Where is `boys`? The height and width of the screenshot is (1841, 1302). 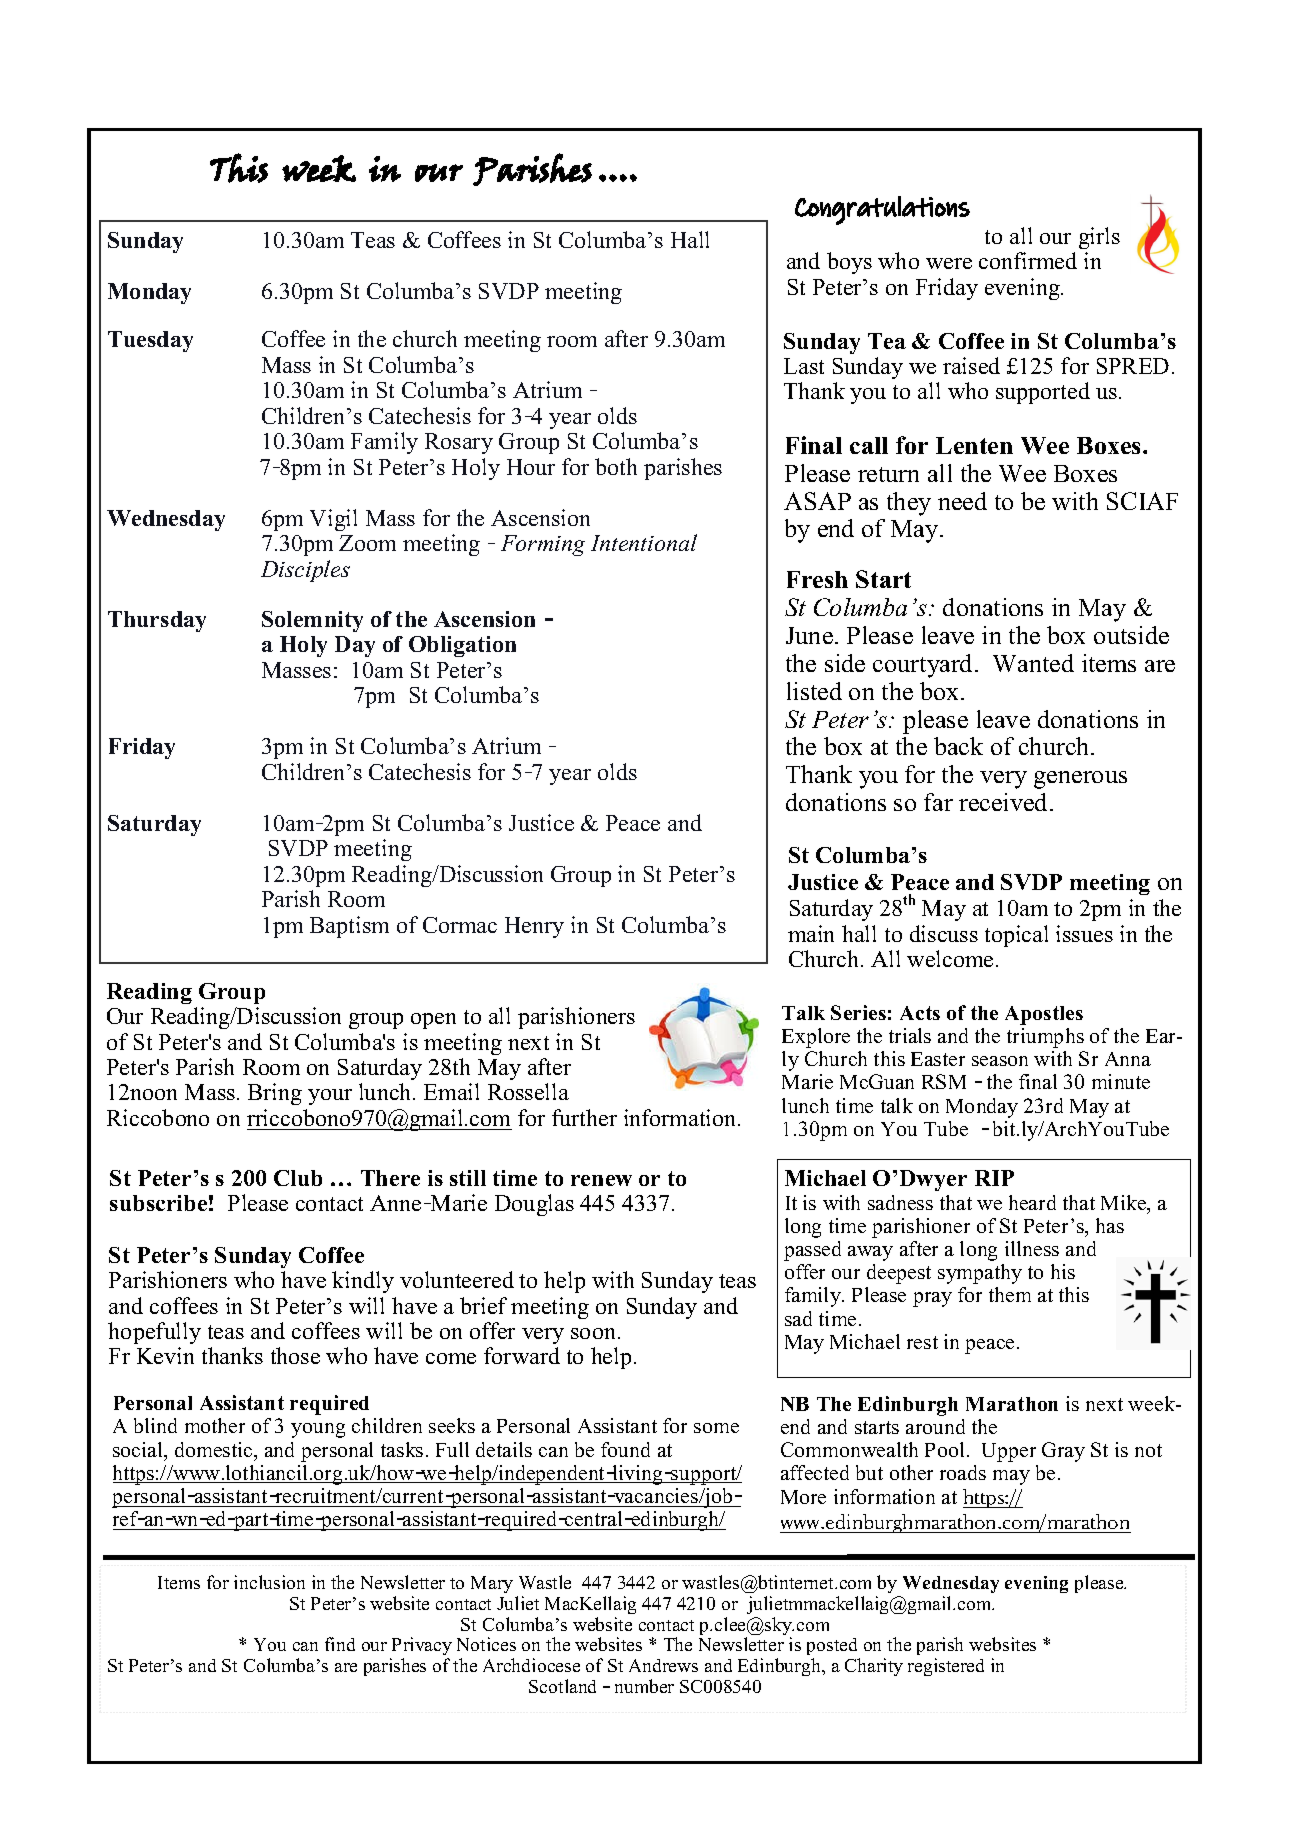 boys is located at coordinates (849, 263).
